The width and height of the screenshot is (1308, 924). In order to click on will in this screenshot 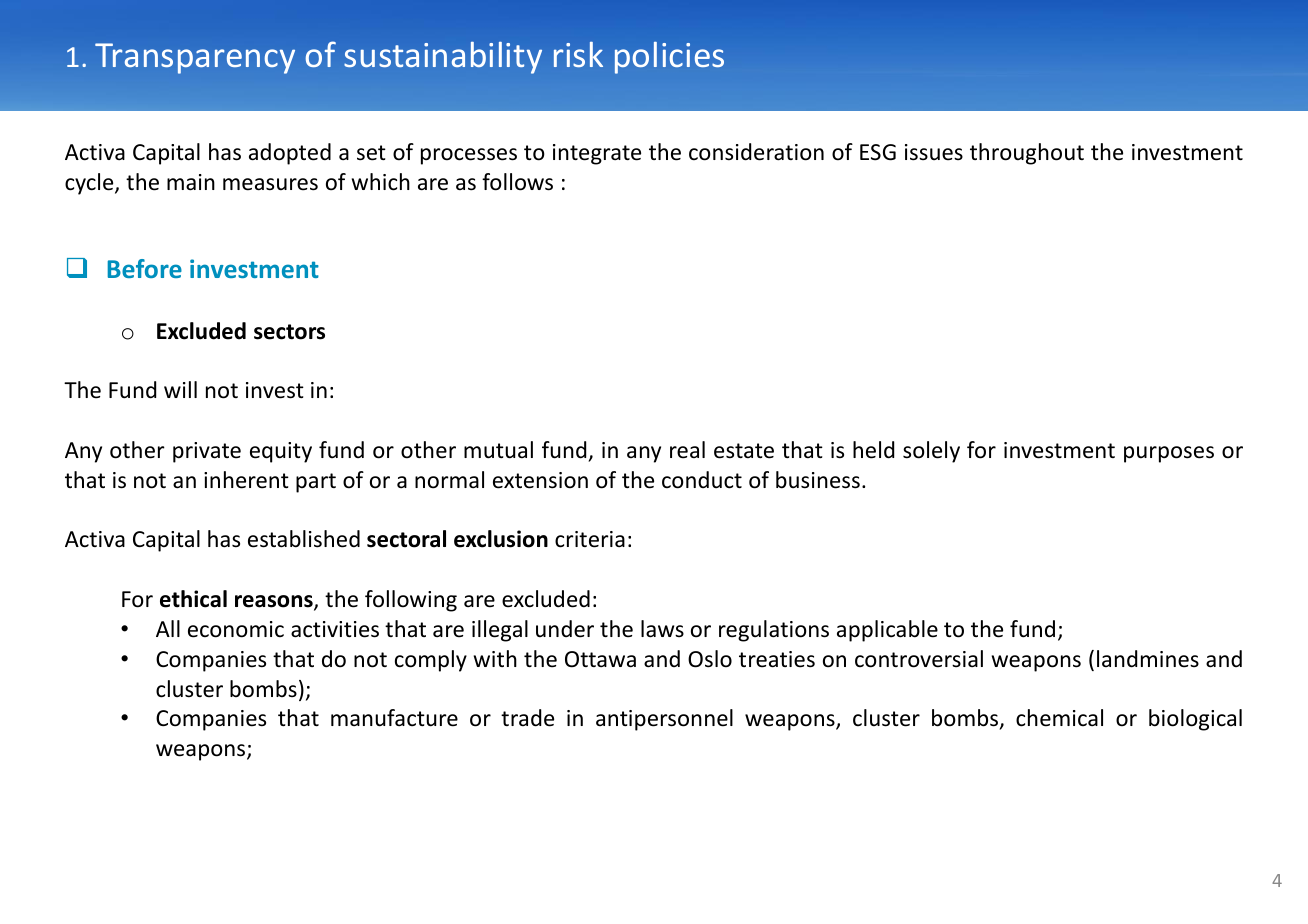, I will do `click(180, 389)`.
